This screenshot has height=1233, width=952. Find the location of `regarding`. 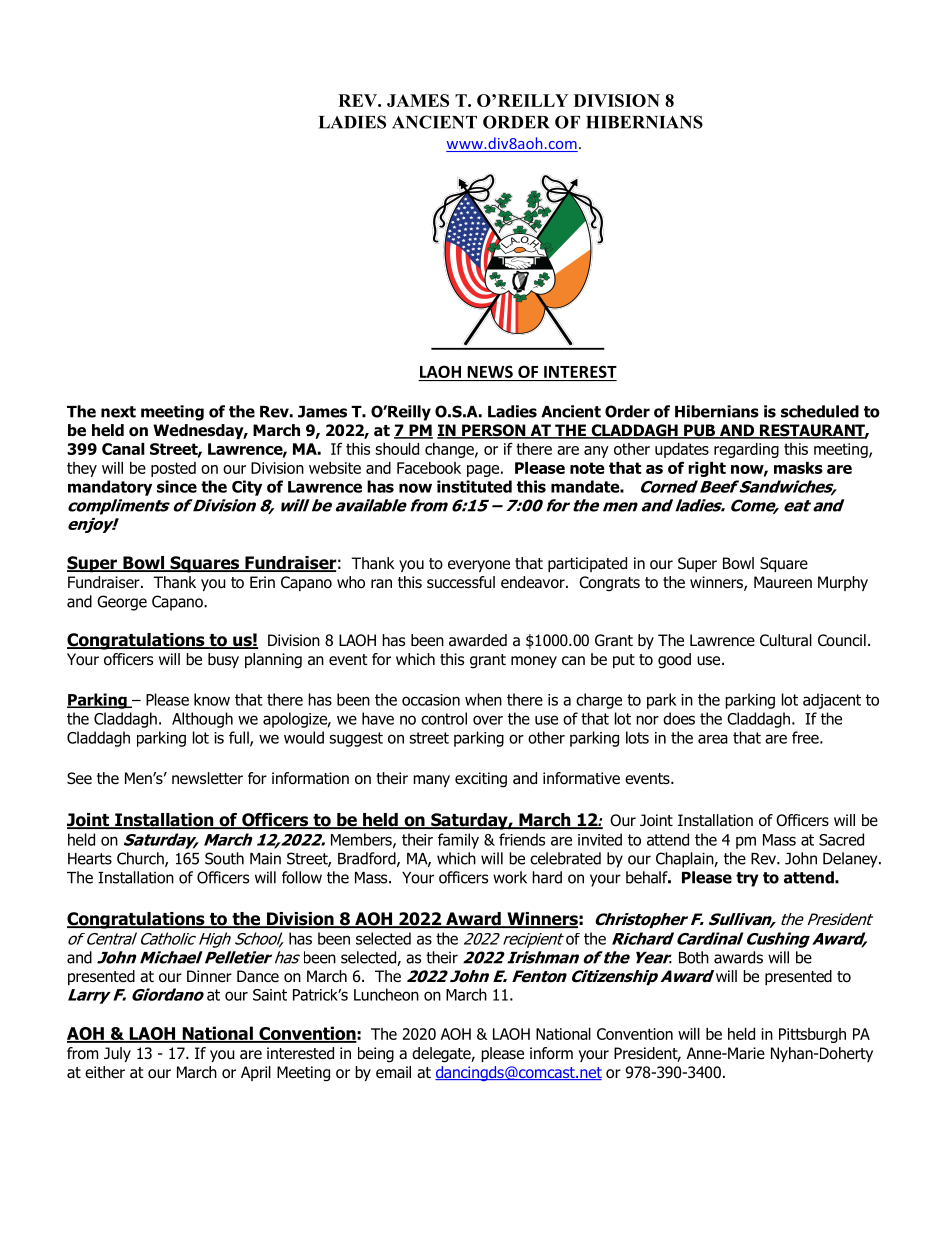

regarding is located at coordinates (746, 450).
